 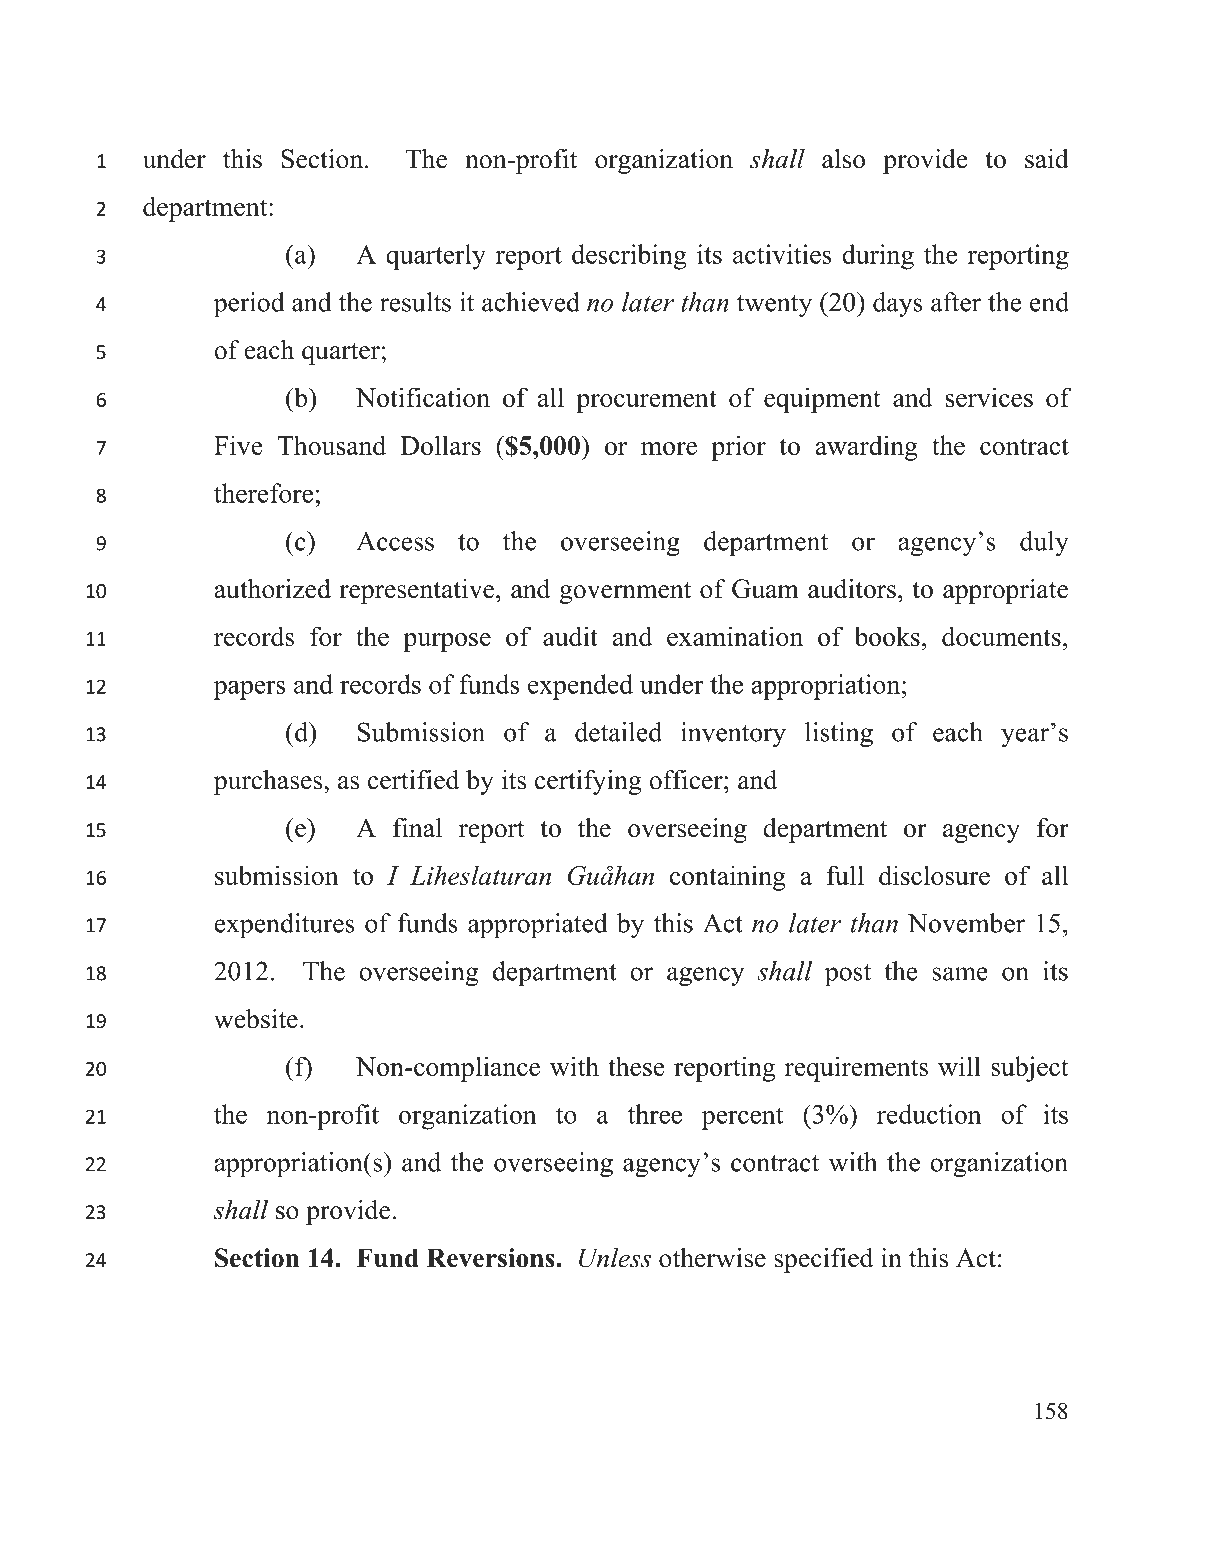 I want to click on otherwise, so click(x=712, y=1258).
